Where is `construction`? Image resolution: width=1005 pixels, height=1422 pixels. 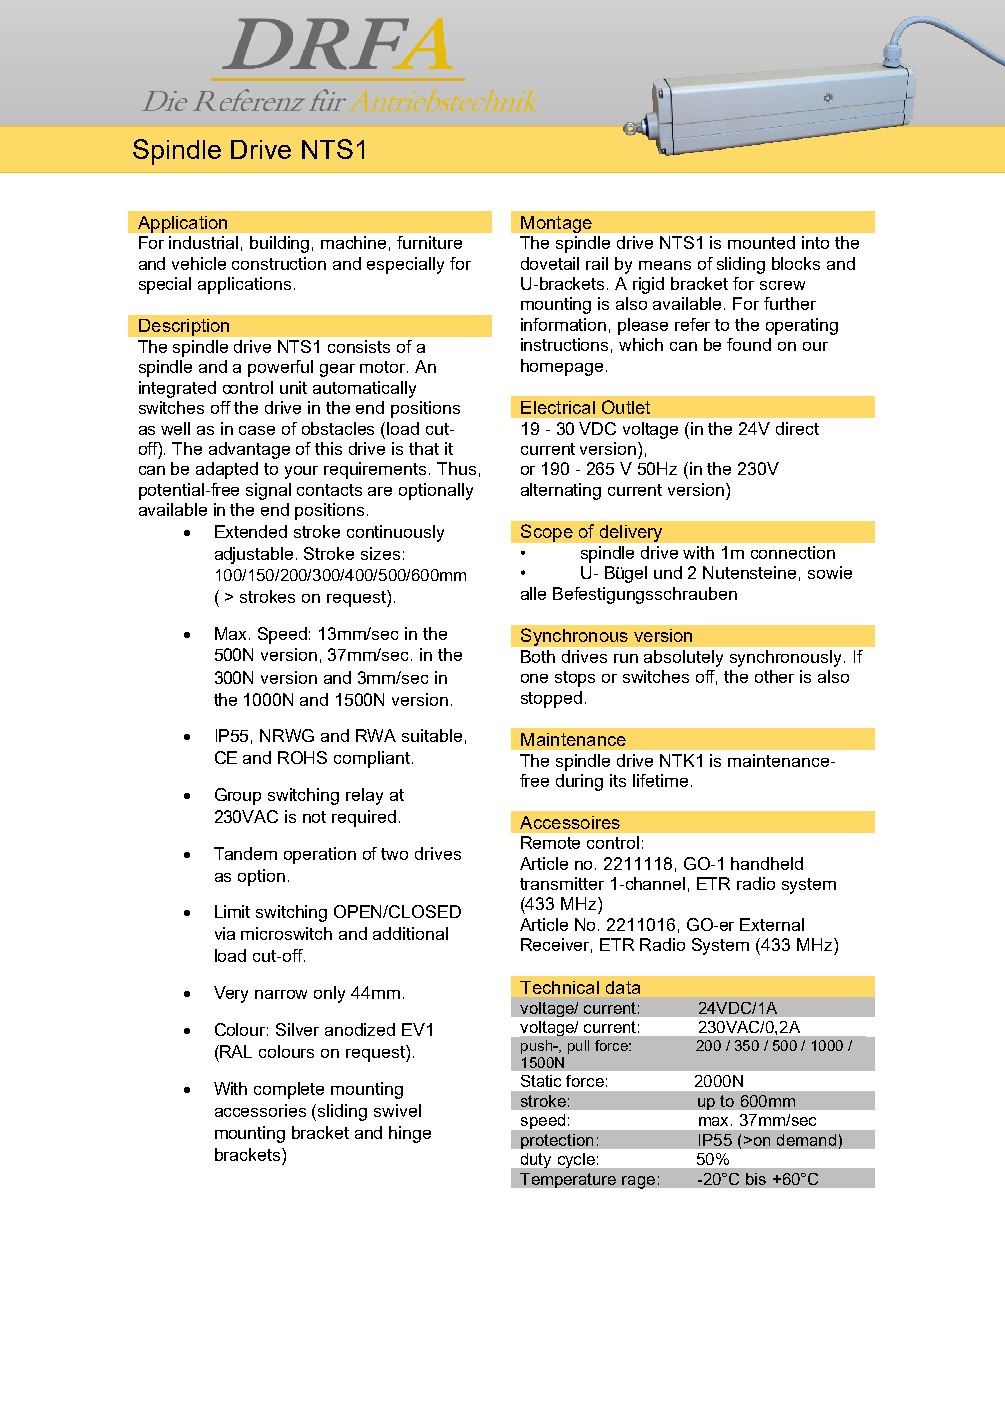
construction is located at coordinates (279, 263).
